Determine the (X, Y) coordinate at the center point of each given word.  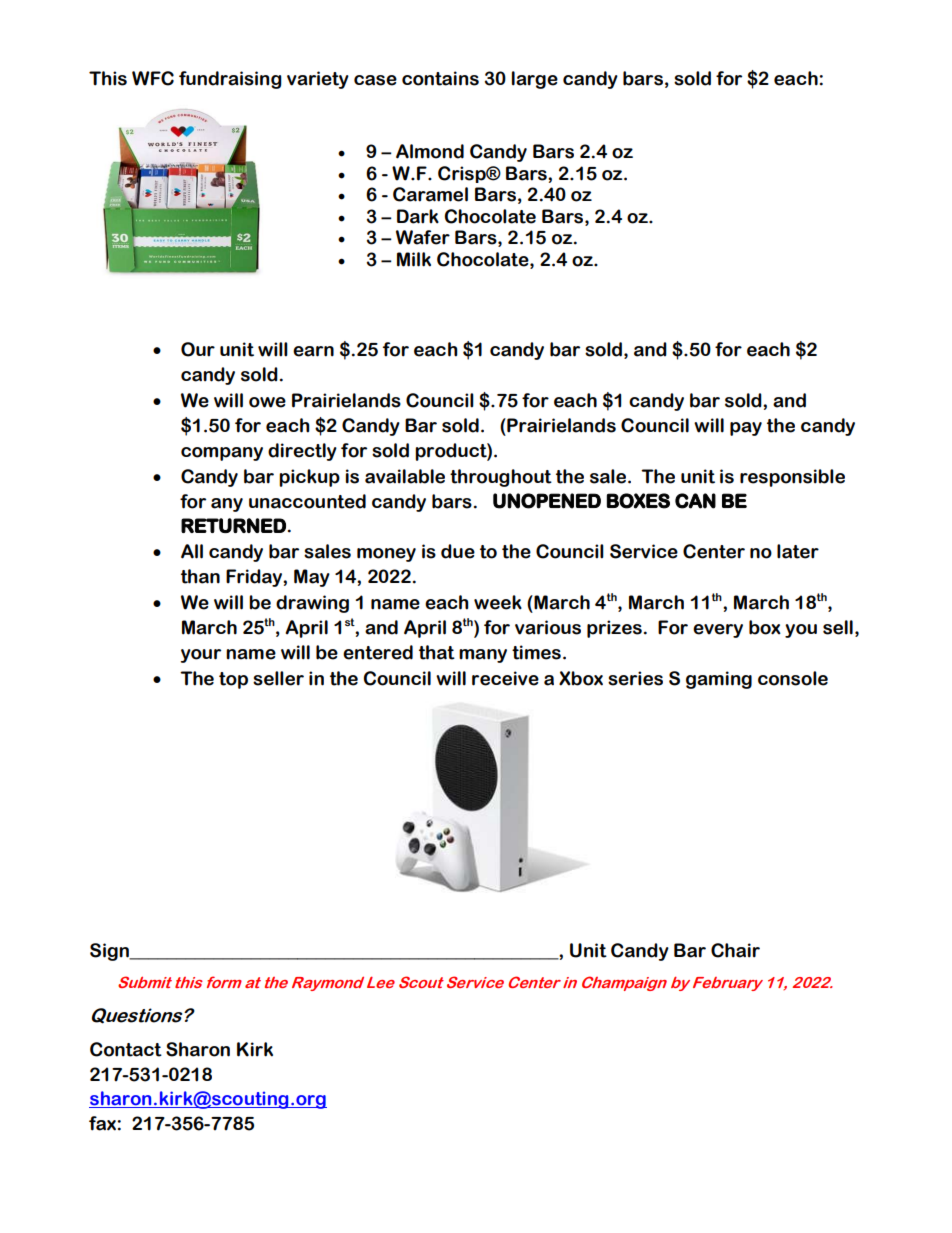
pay (746, 429)
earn (313, 351)
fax (103, 1123)
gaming (719, 680)
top (233, 680)
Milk (414, 259)
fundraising (230, 80)
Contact (126, 1049)
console (793, 678)
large (535, 80)
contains (440, 78)
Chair (735, 950)
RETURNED (233, 525)
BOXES (638, 501)
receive (505, 678)
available (405, 476)
